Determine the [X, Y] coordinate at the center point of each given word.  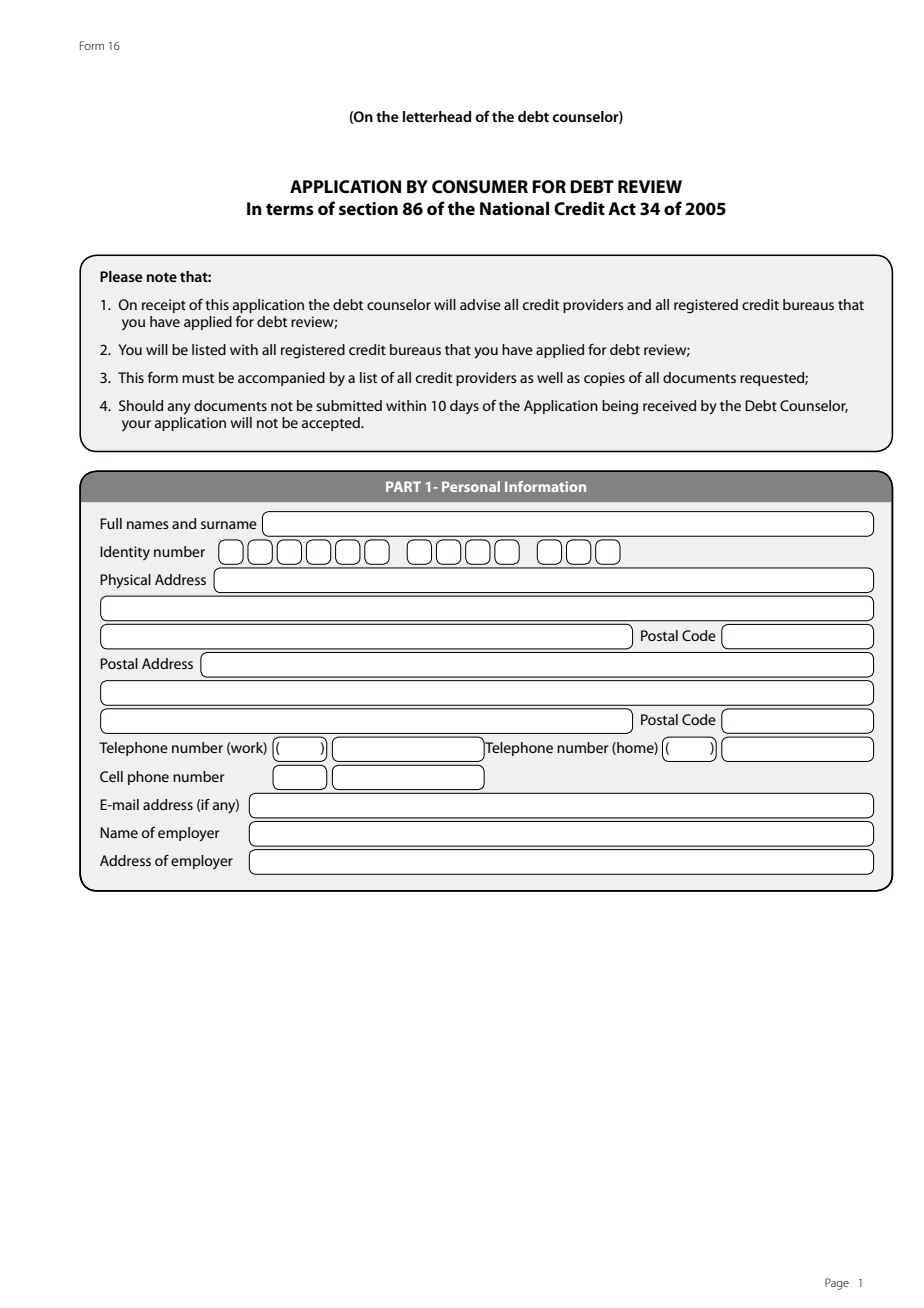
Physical [125, 581]
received [669, 405]
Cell [111, 776]
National [514, 208]
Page [837, 1284]
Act [622, 209]
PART [403, 486]
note [162, 277]
